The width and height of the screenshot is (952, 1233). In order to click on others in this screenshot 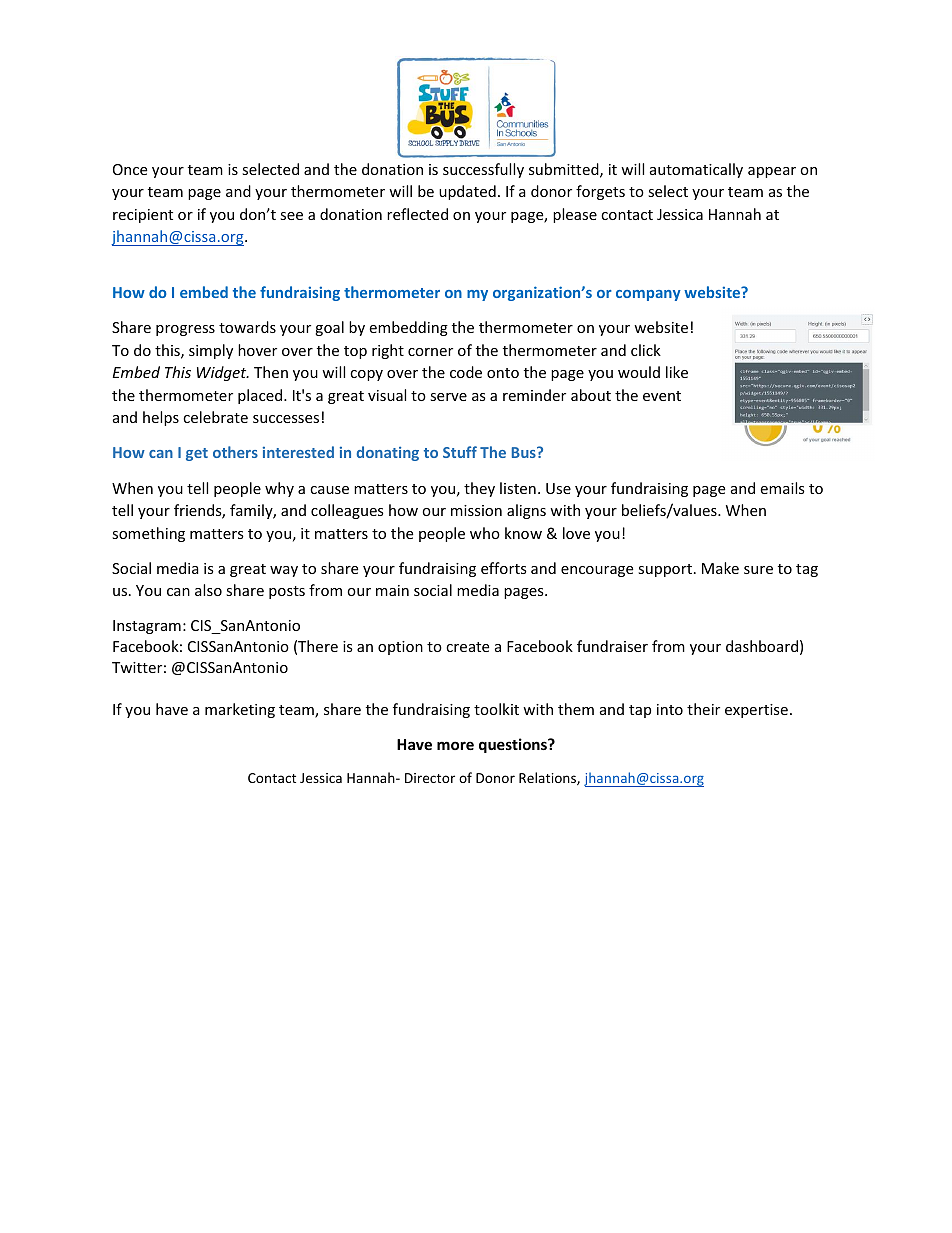, I will do `click(235, 452)`.
